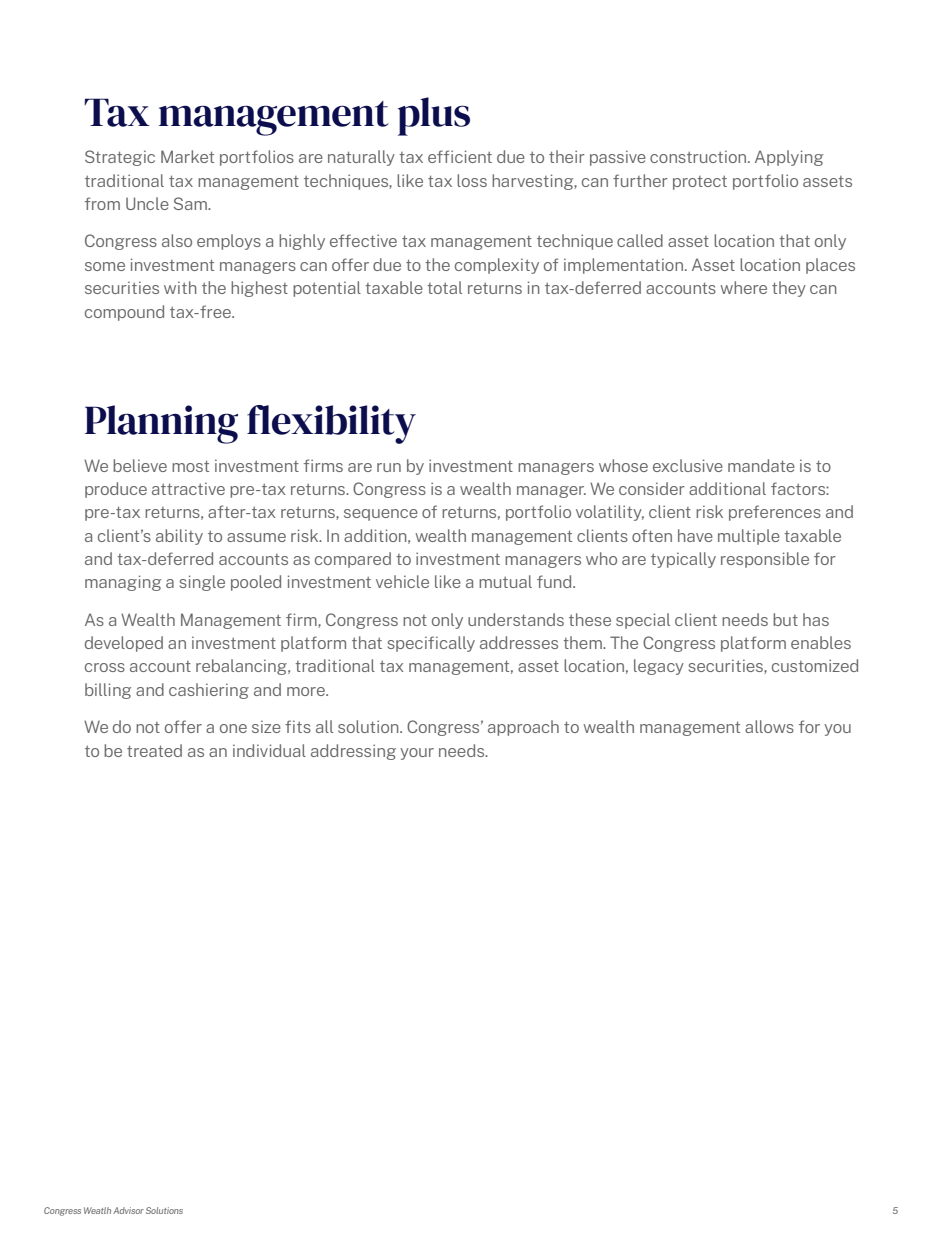 The height and width of the screenshot is (1233, 952). What do you see at coordinates (154, 750) in the screenshot?
I see `treated` at bounding box center [154, 750].
